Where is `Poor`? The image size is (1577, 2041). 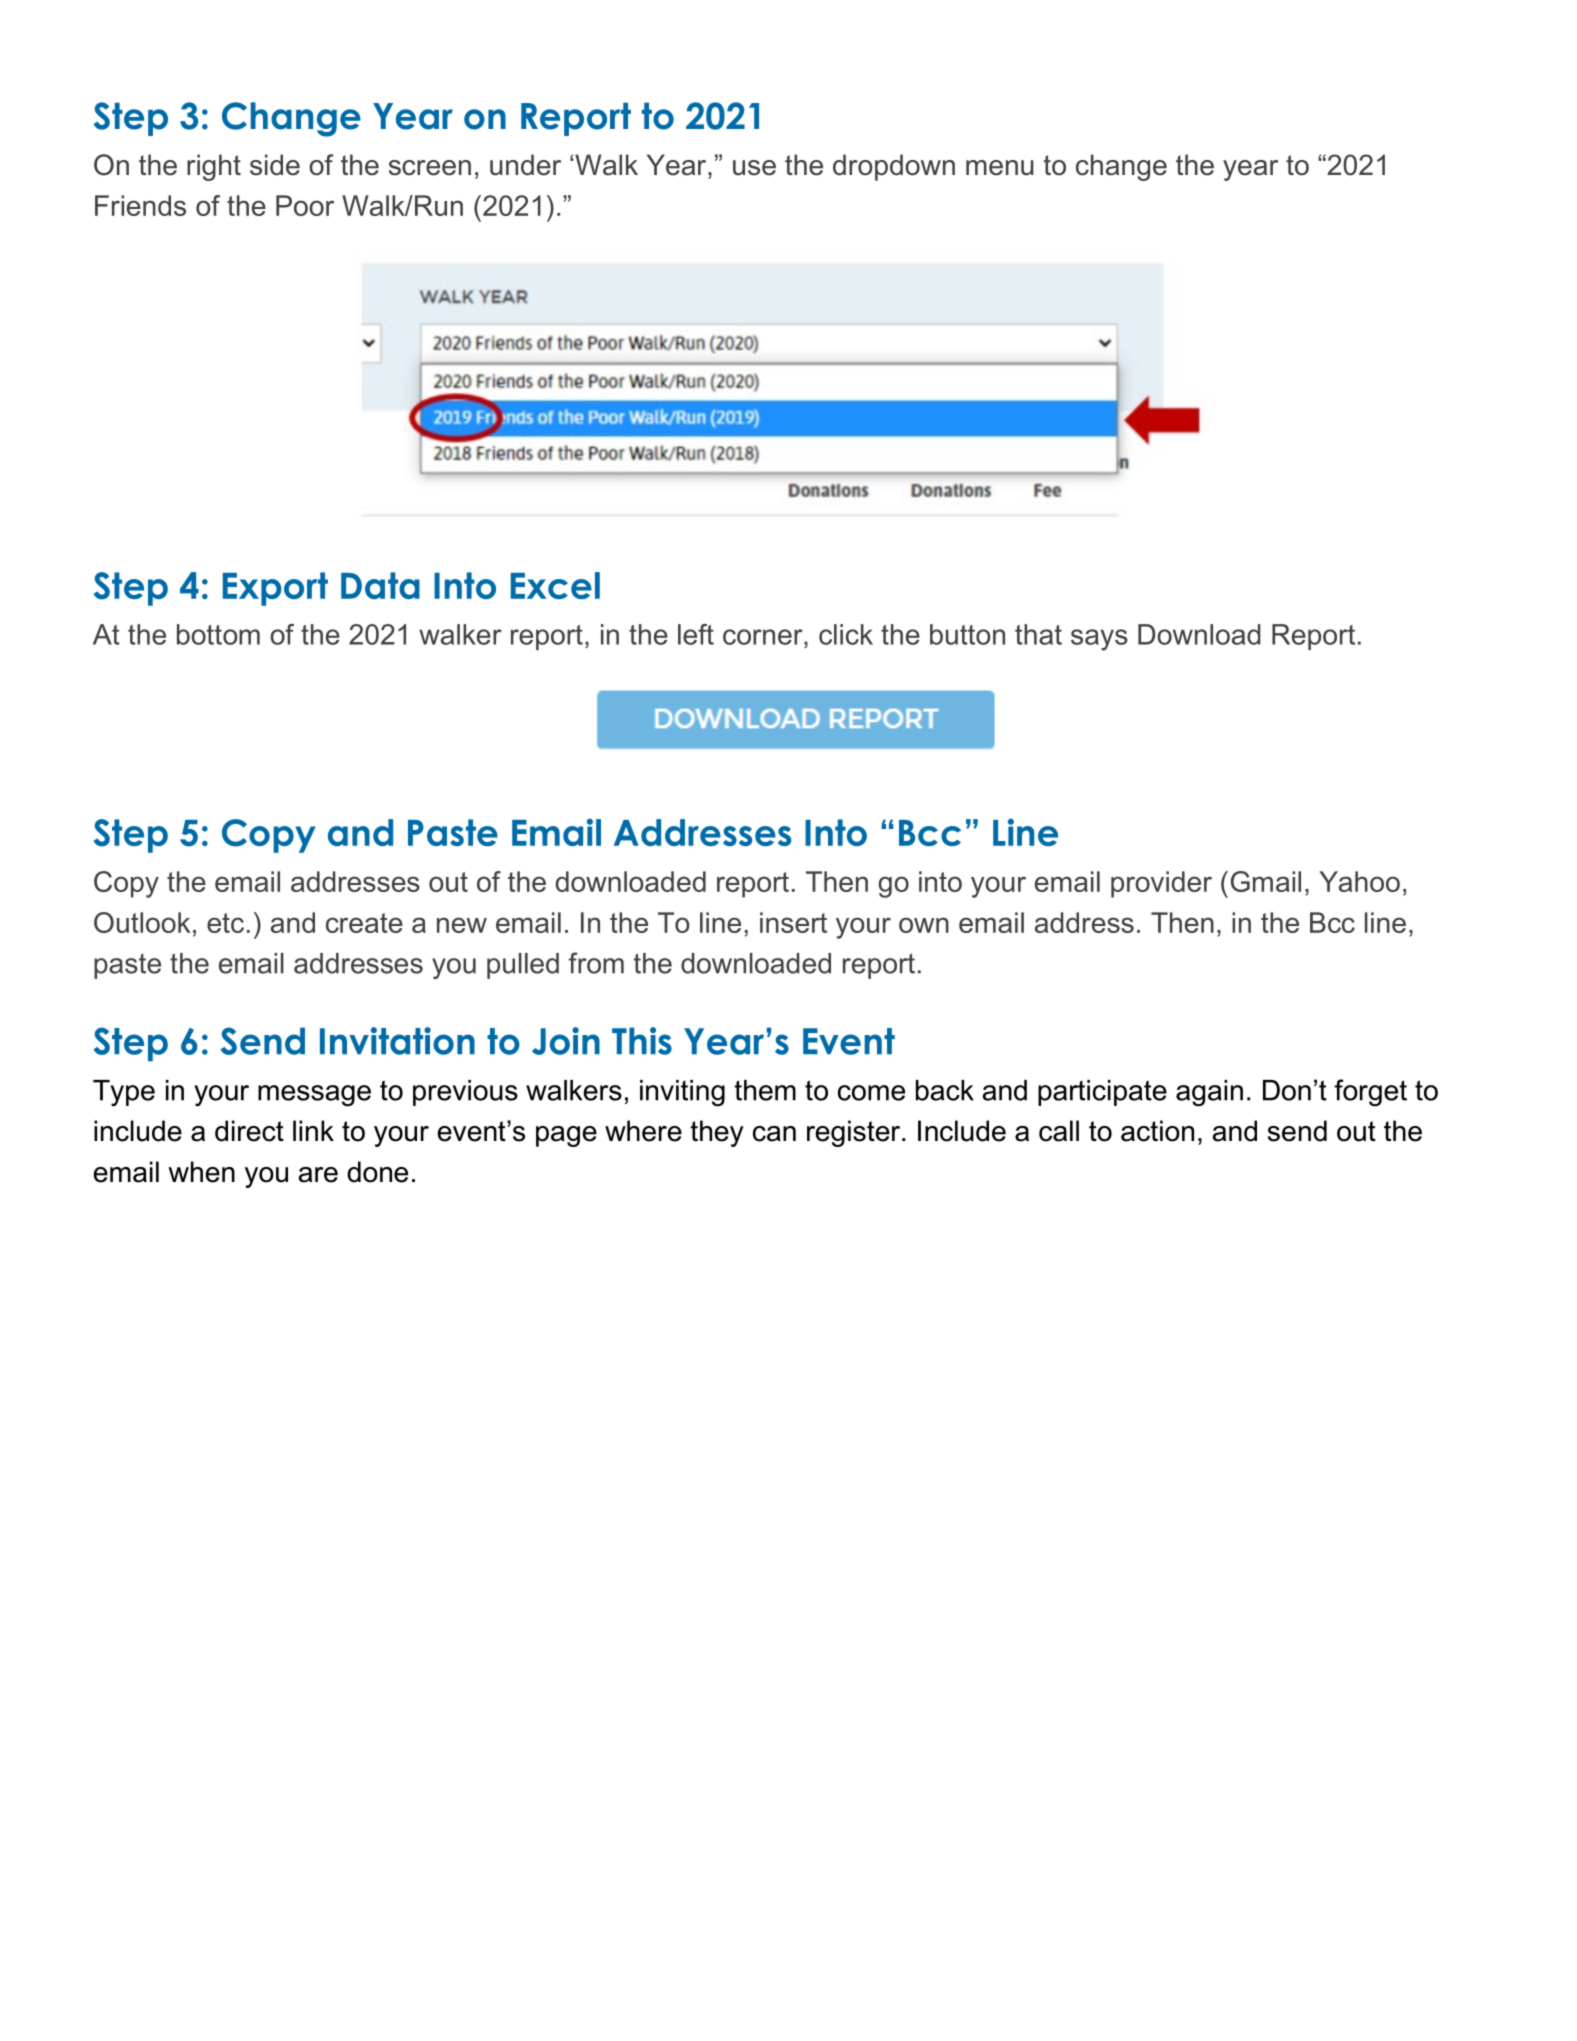
Poor is located at coordinates (305, 205).
